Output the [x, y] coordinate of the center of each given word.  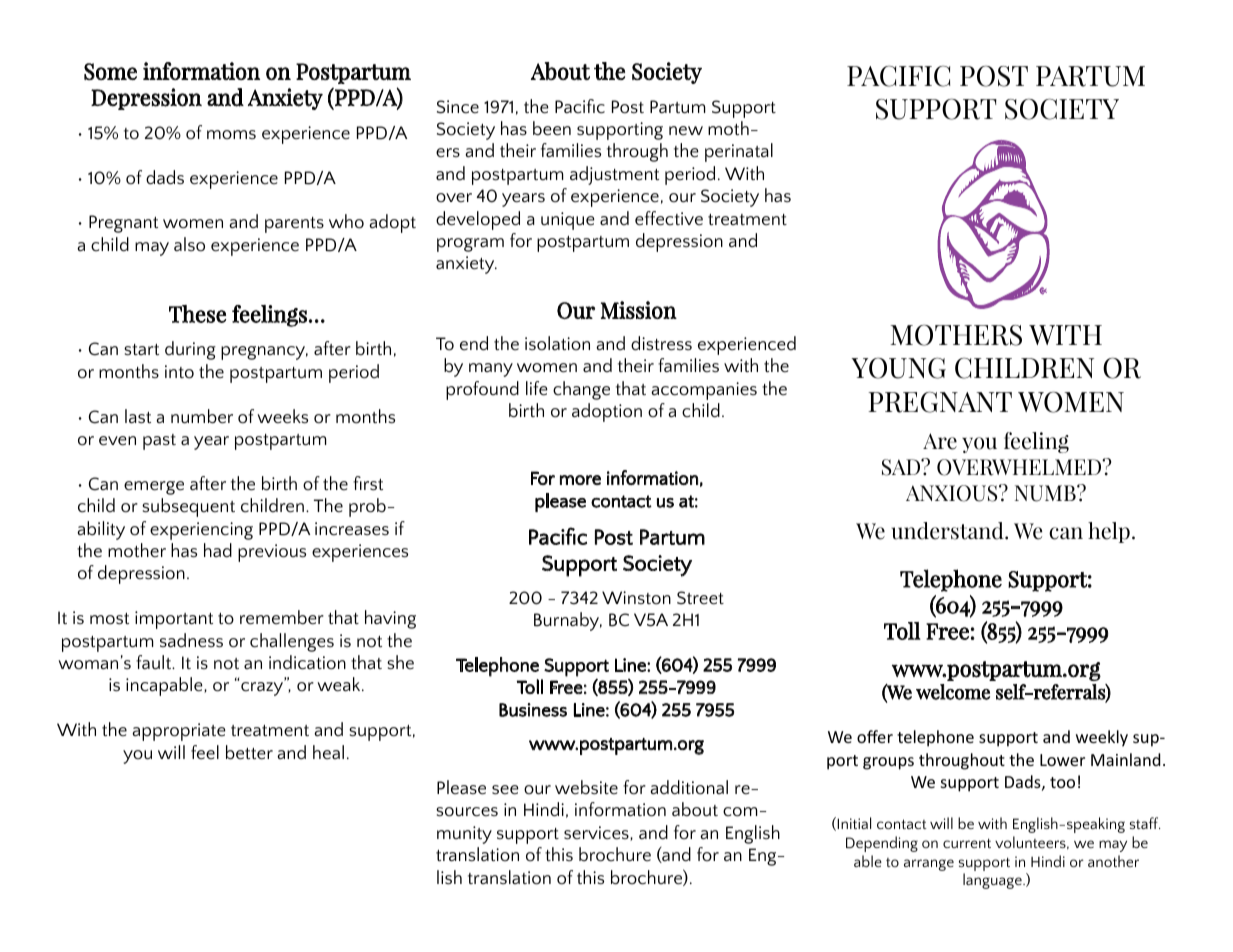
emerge [154, 488]
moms [231, 135]
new [686, 131]
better [249, 752]
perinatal [739, 152]
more [580, 480]
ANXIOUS [953, 493]
